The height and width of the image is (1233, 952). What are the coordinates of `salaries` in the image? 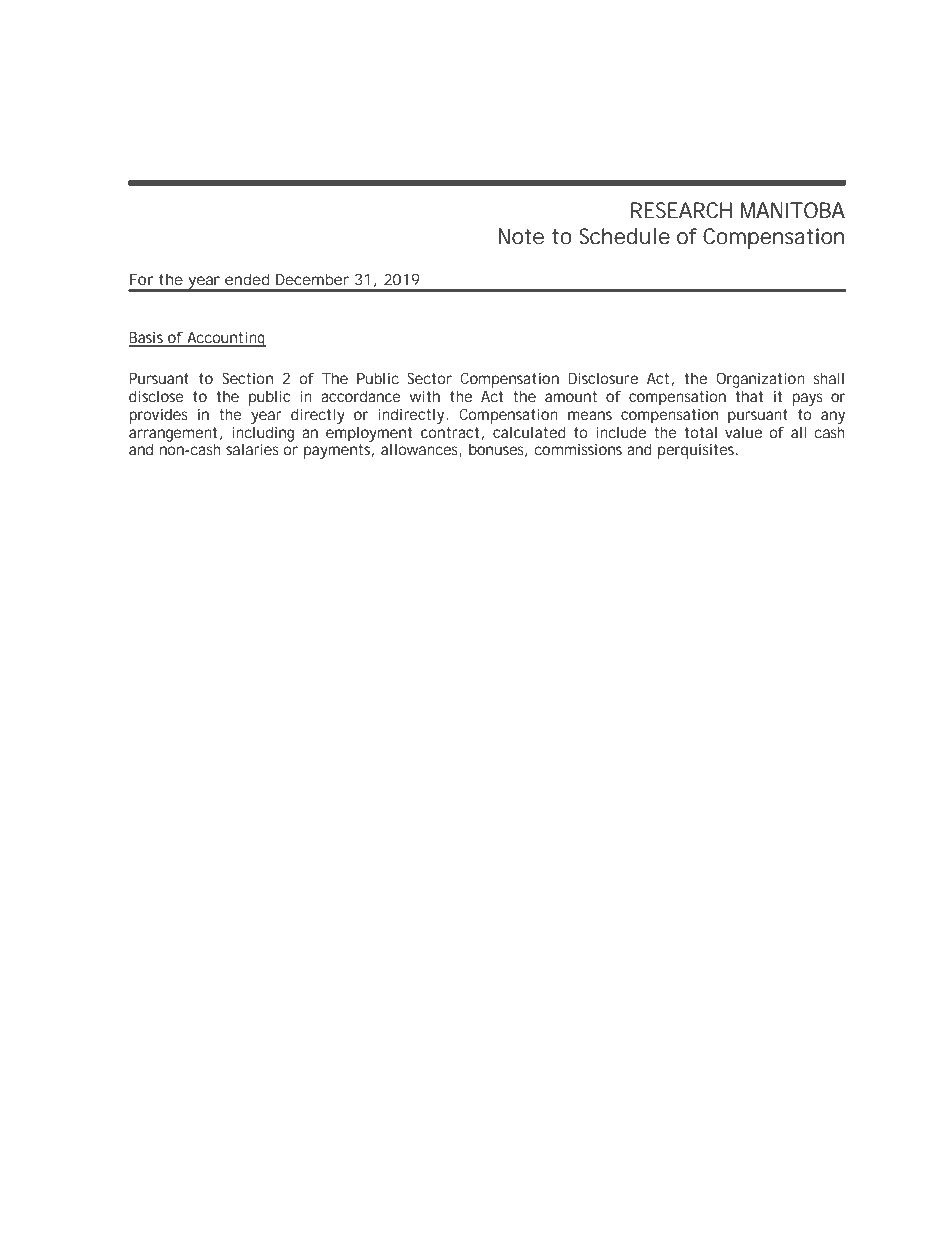 It's located at (252, 449).
